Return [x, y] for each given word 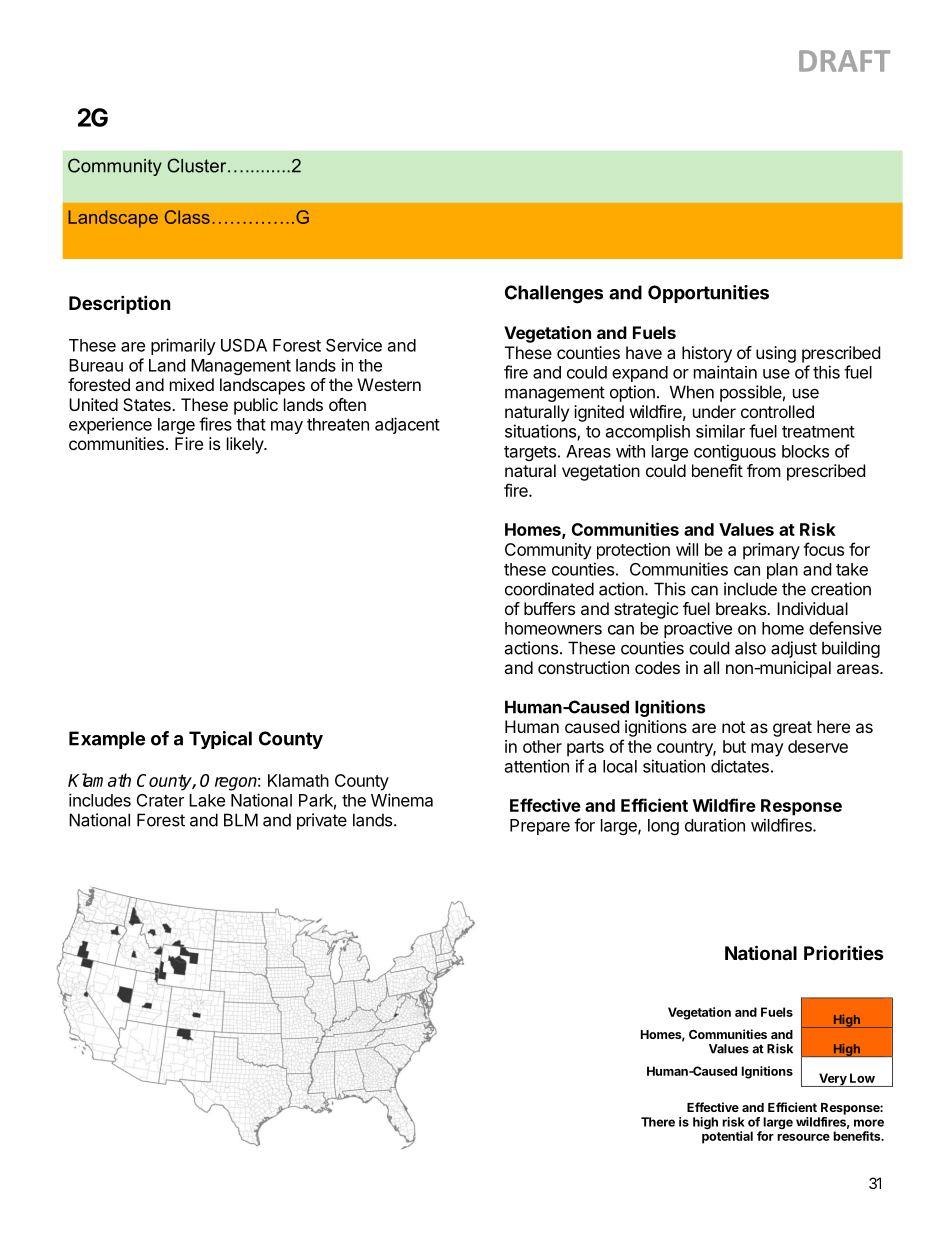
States [148, 404]
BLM [241, 820]
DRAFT [844, 61]
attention [537, 766]
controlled [777, 411]
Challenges [554, 294]
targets [530, 453]
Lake [207, 800]
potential [727, 1137]
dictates [740, 766]
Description [120, 304]
